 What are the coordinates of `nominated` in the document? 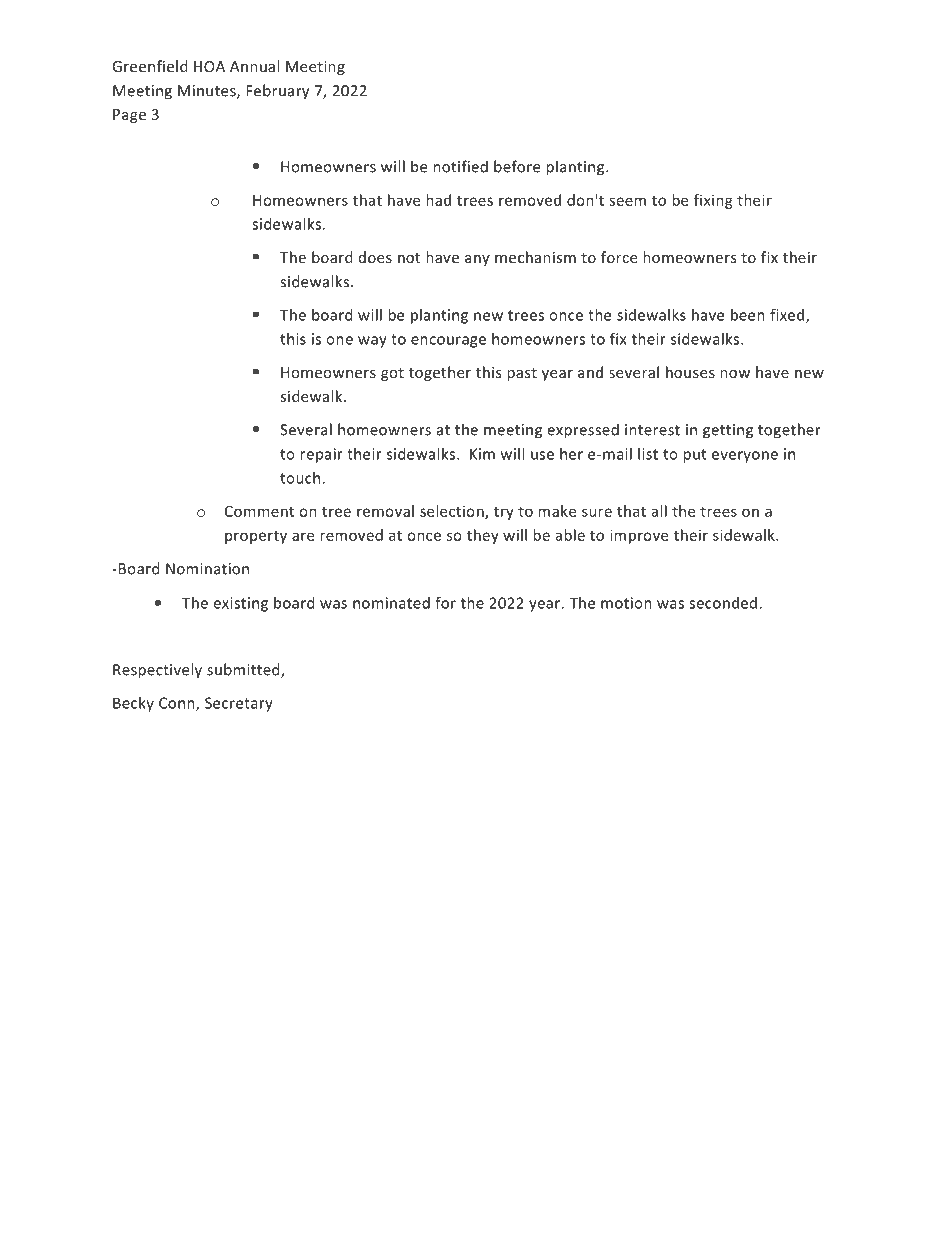 It's located at (391, 603).
